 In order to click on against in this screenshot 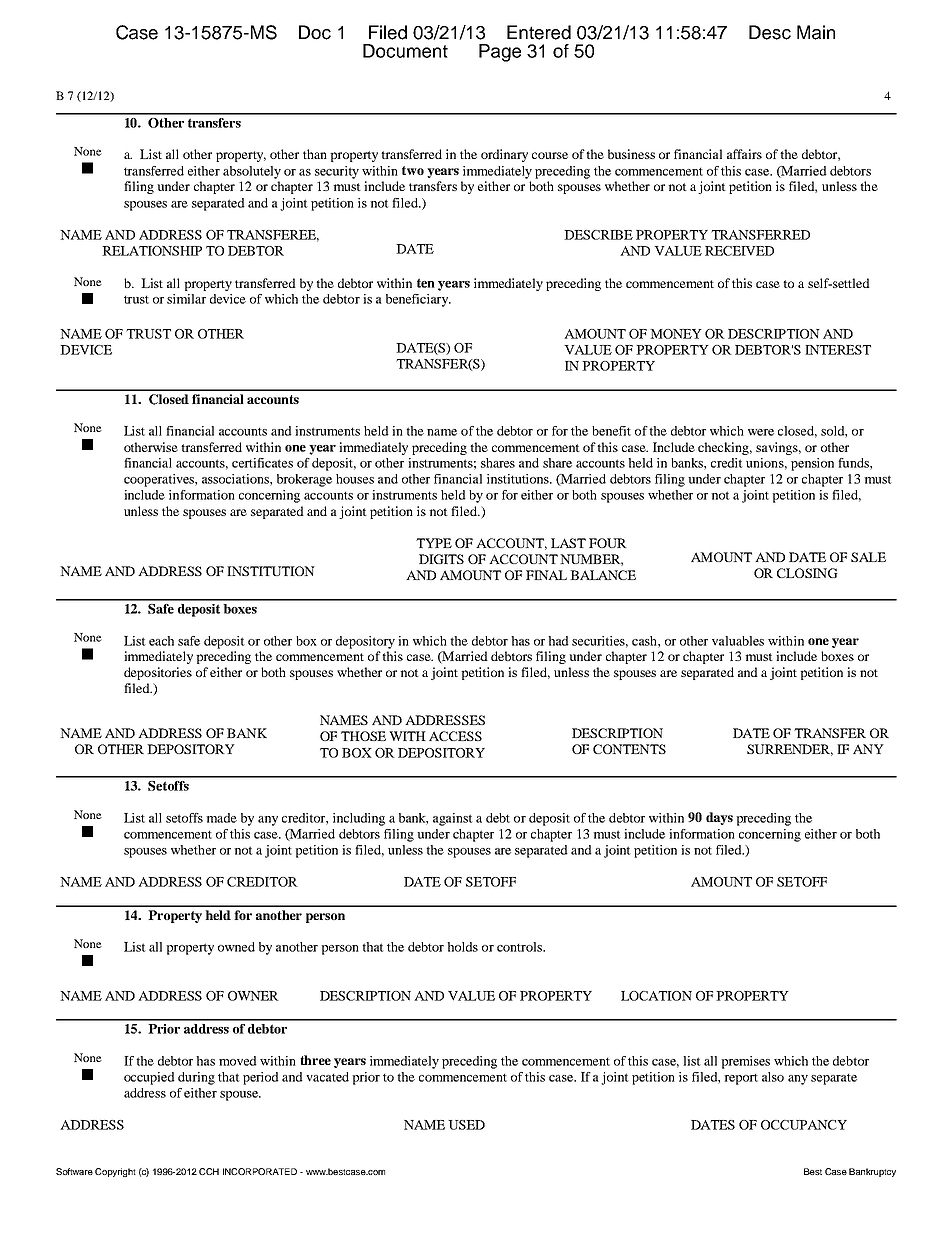, I will do `click(453, 819)`.
